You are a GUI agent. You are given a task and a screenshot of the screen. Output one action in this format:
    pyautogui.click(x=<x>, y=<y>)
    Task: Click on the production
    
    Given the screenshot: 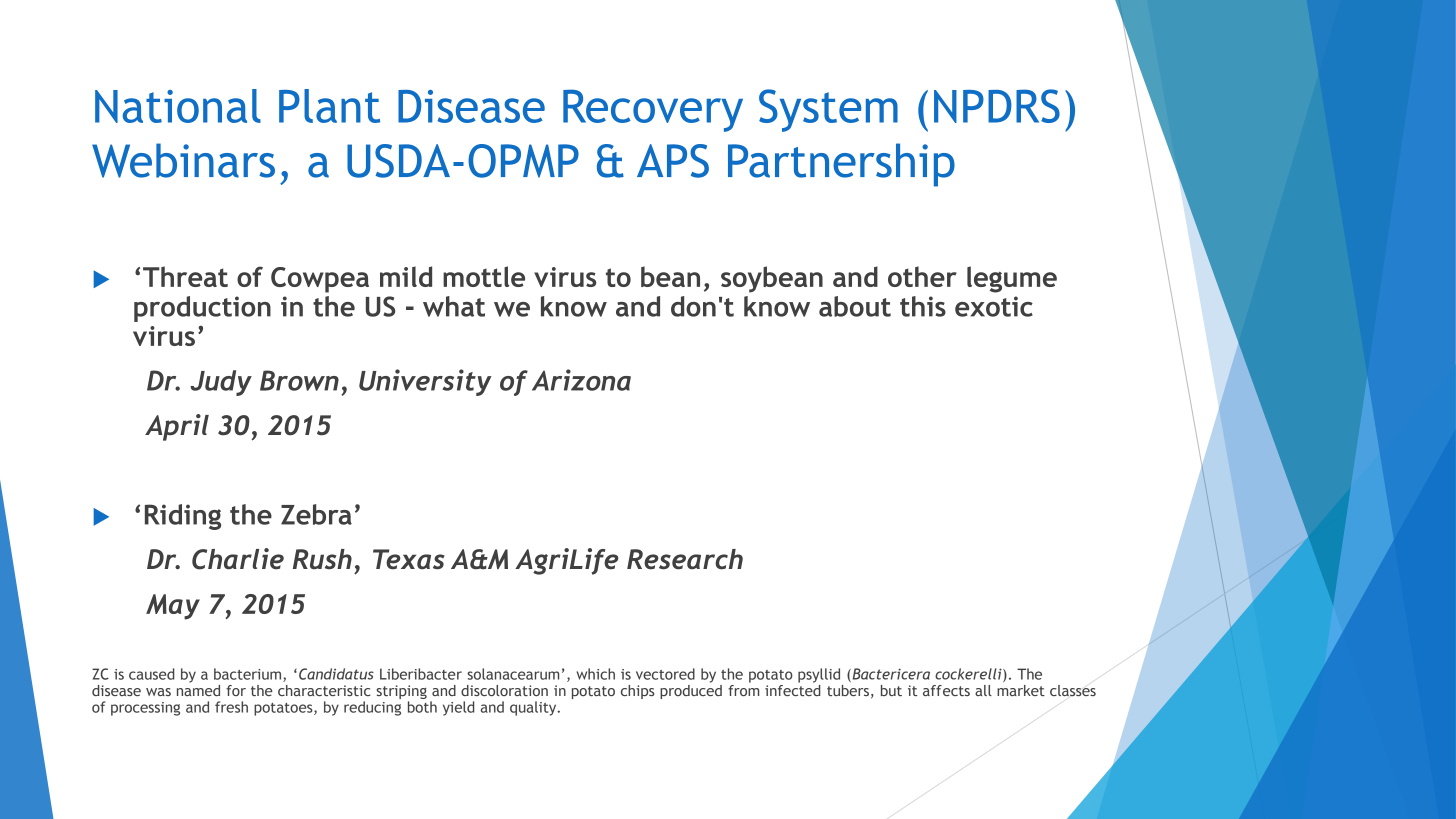 What is the action you would take?
    pyautogui.click(x=202, y=309)
